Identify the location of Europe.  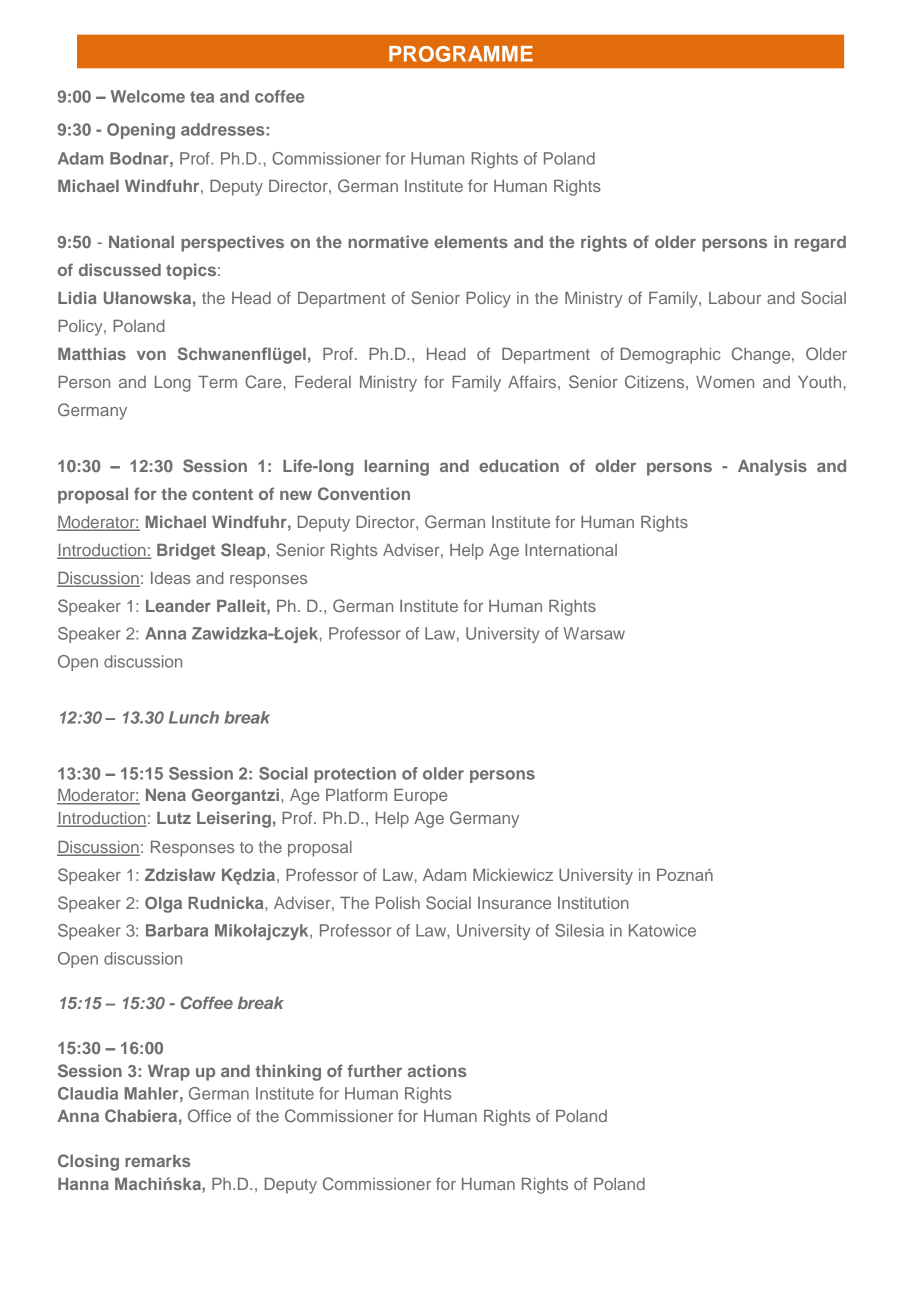
(420, 797).
